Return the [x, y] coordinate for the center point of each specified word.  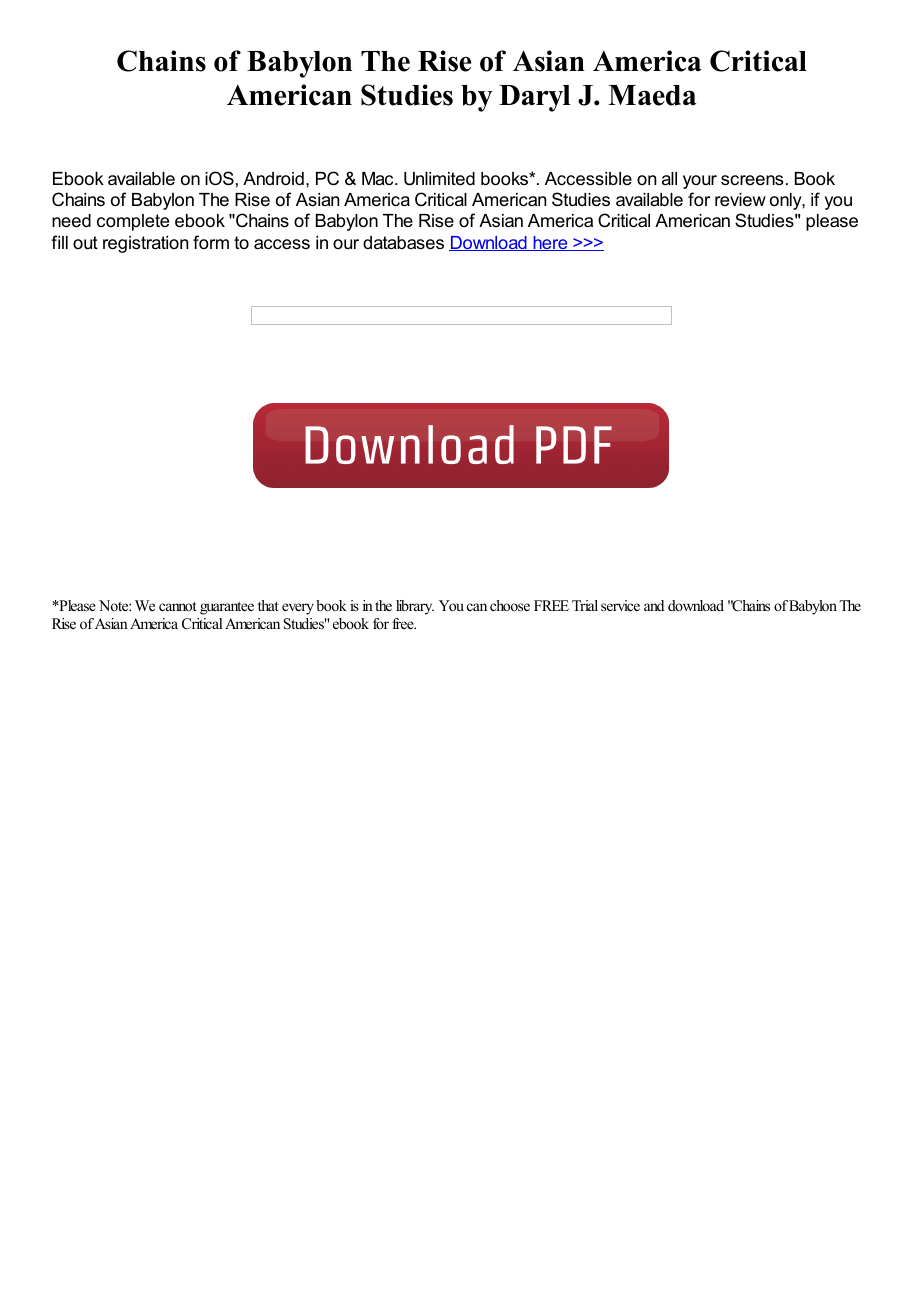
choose [510, 605]
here [550, 243]
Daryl [535, 98]
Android [273, 178]
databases [403, 243]
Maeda [652, 95]
